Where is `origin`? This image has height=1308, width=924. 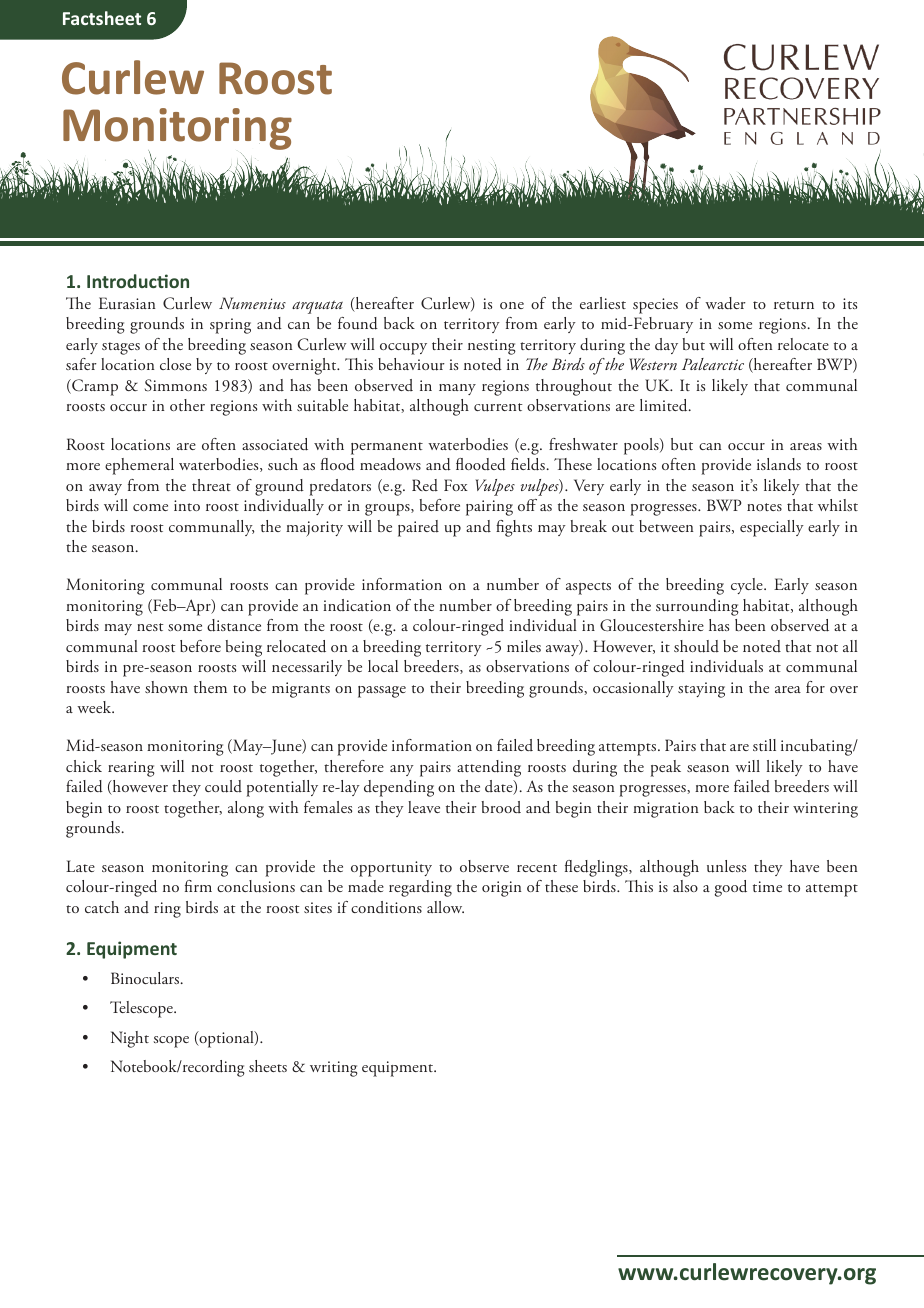 origin is located at coordinates (501, 889).
